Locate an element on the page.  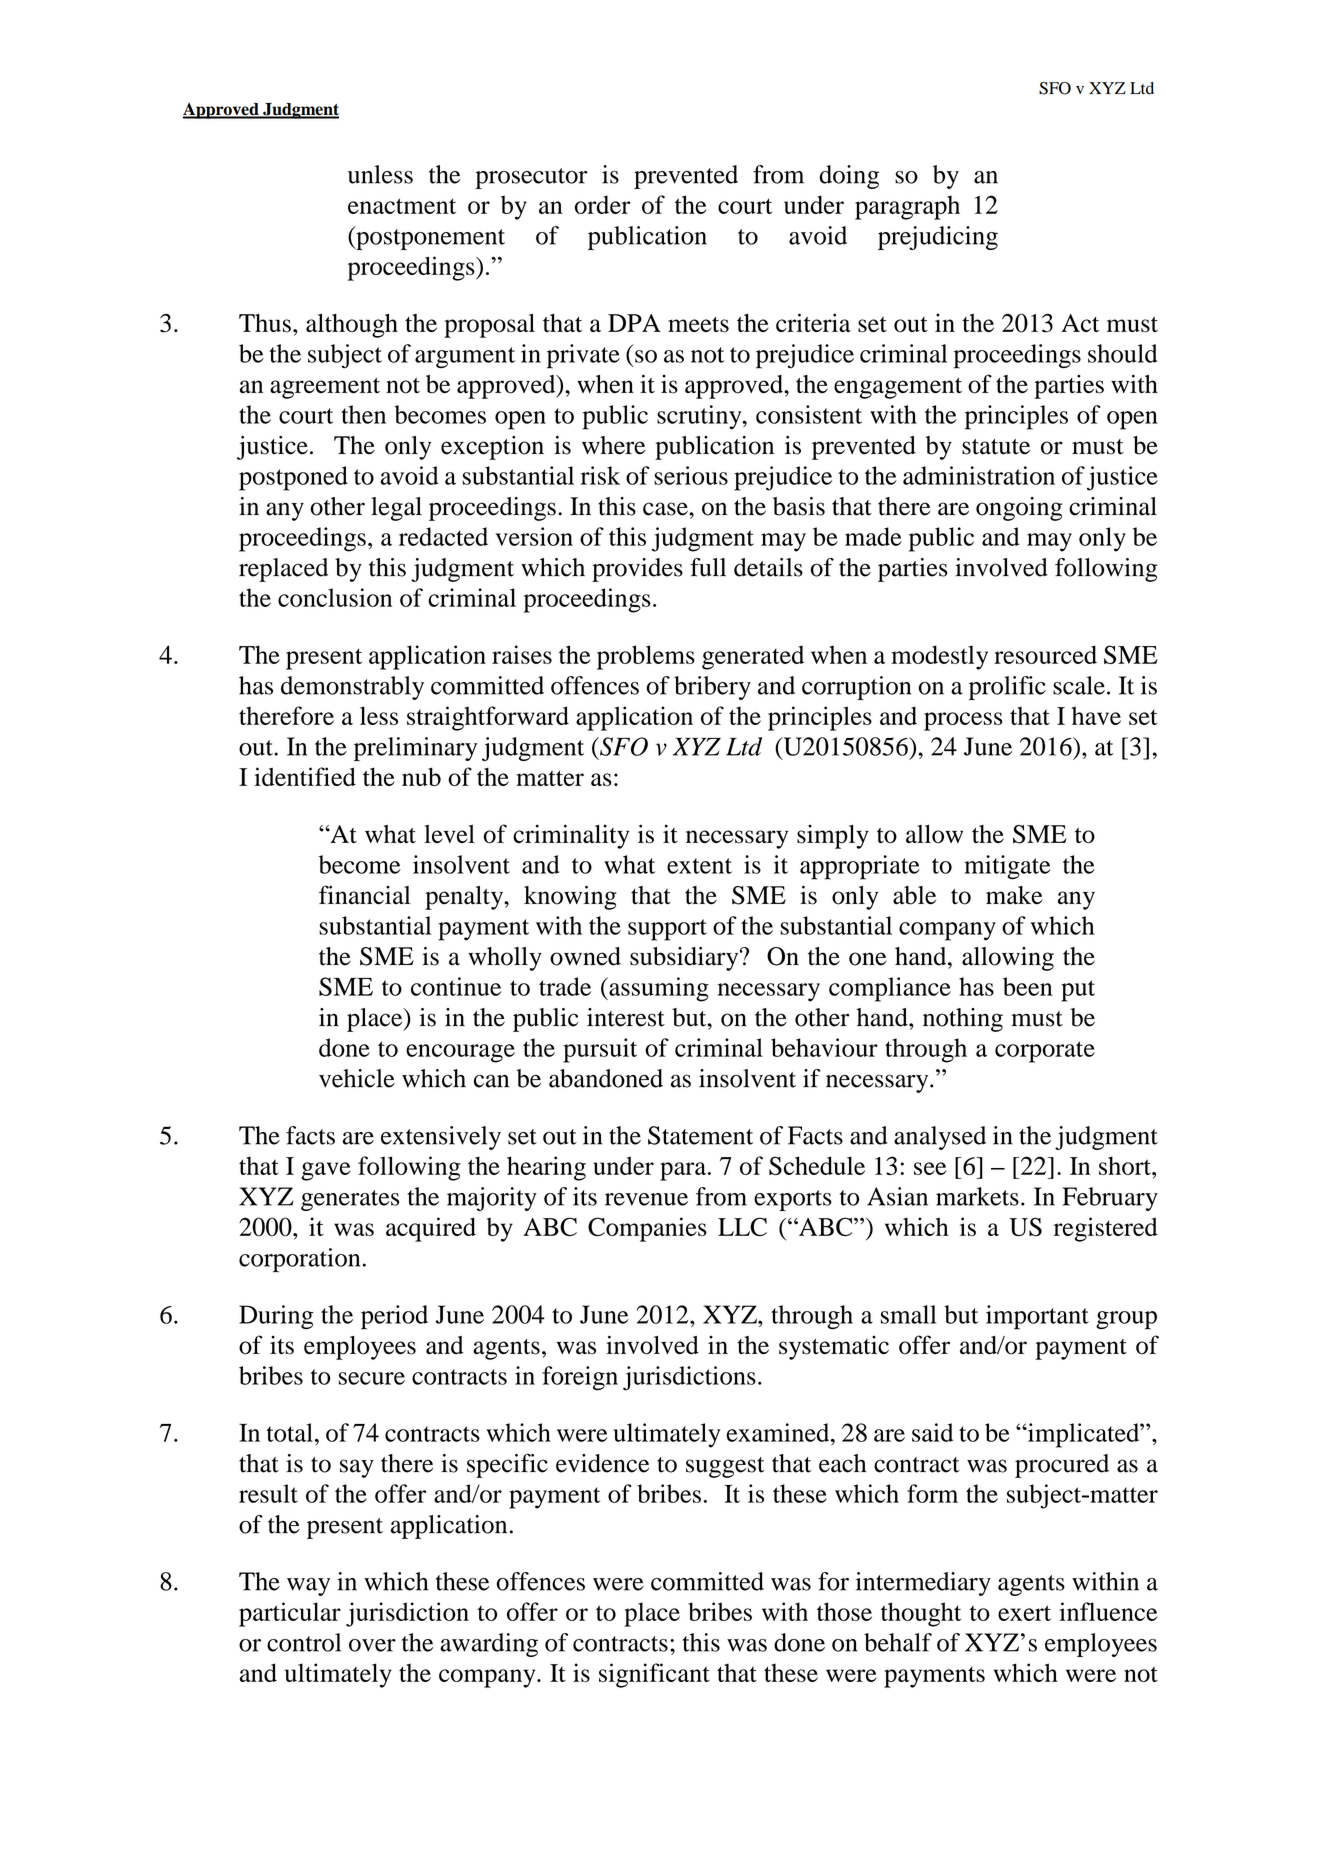
Statement is located at coordinates (700, 1135).
